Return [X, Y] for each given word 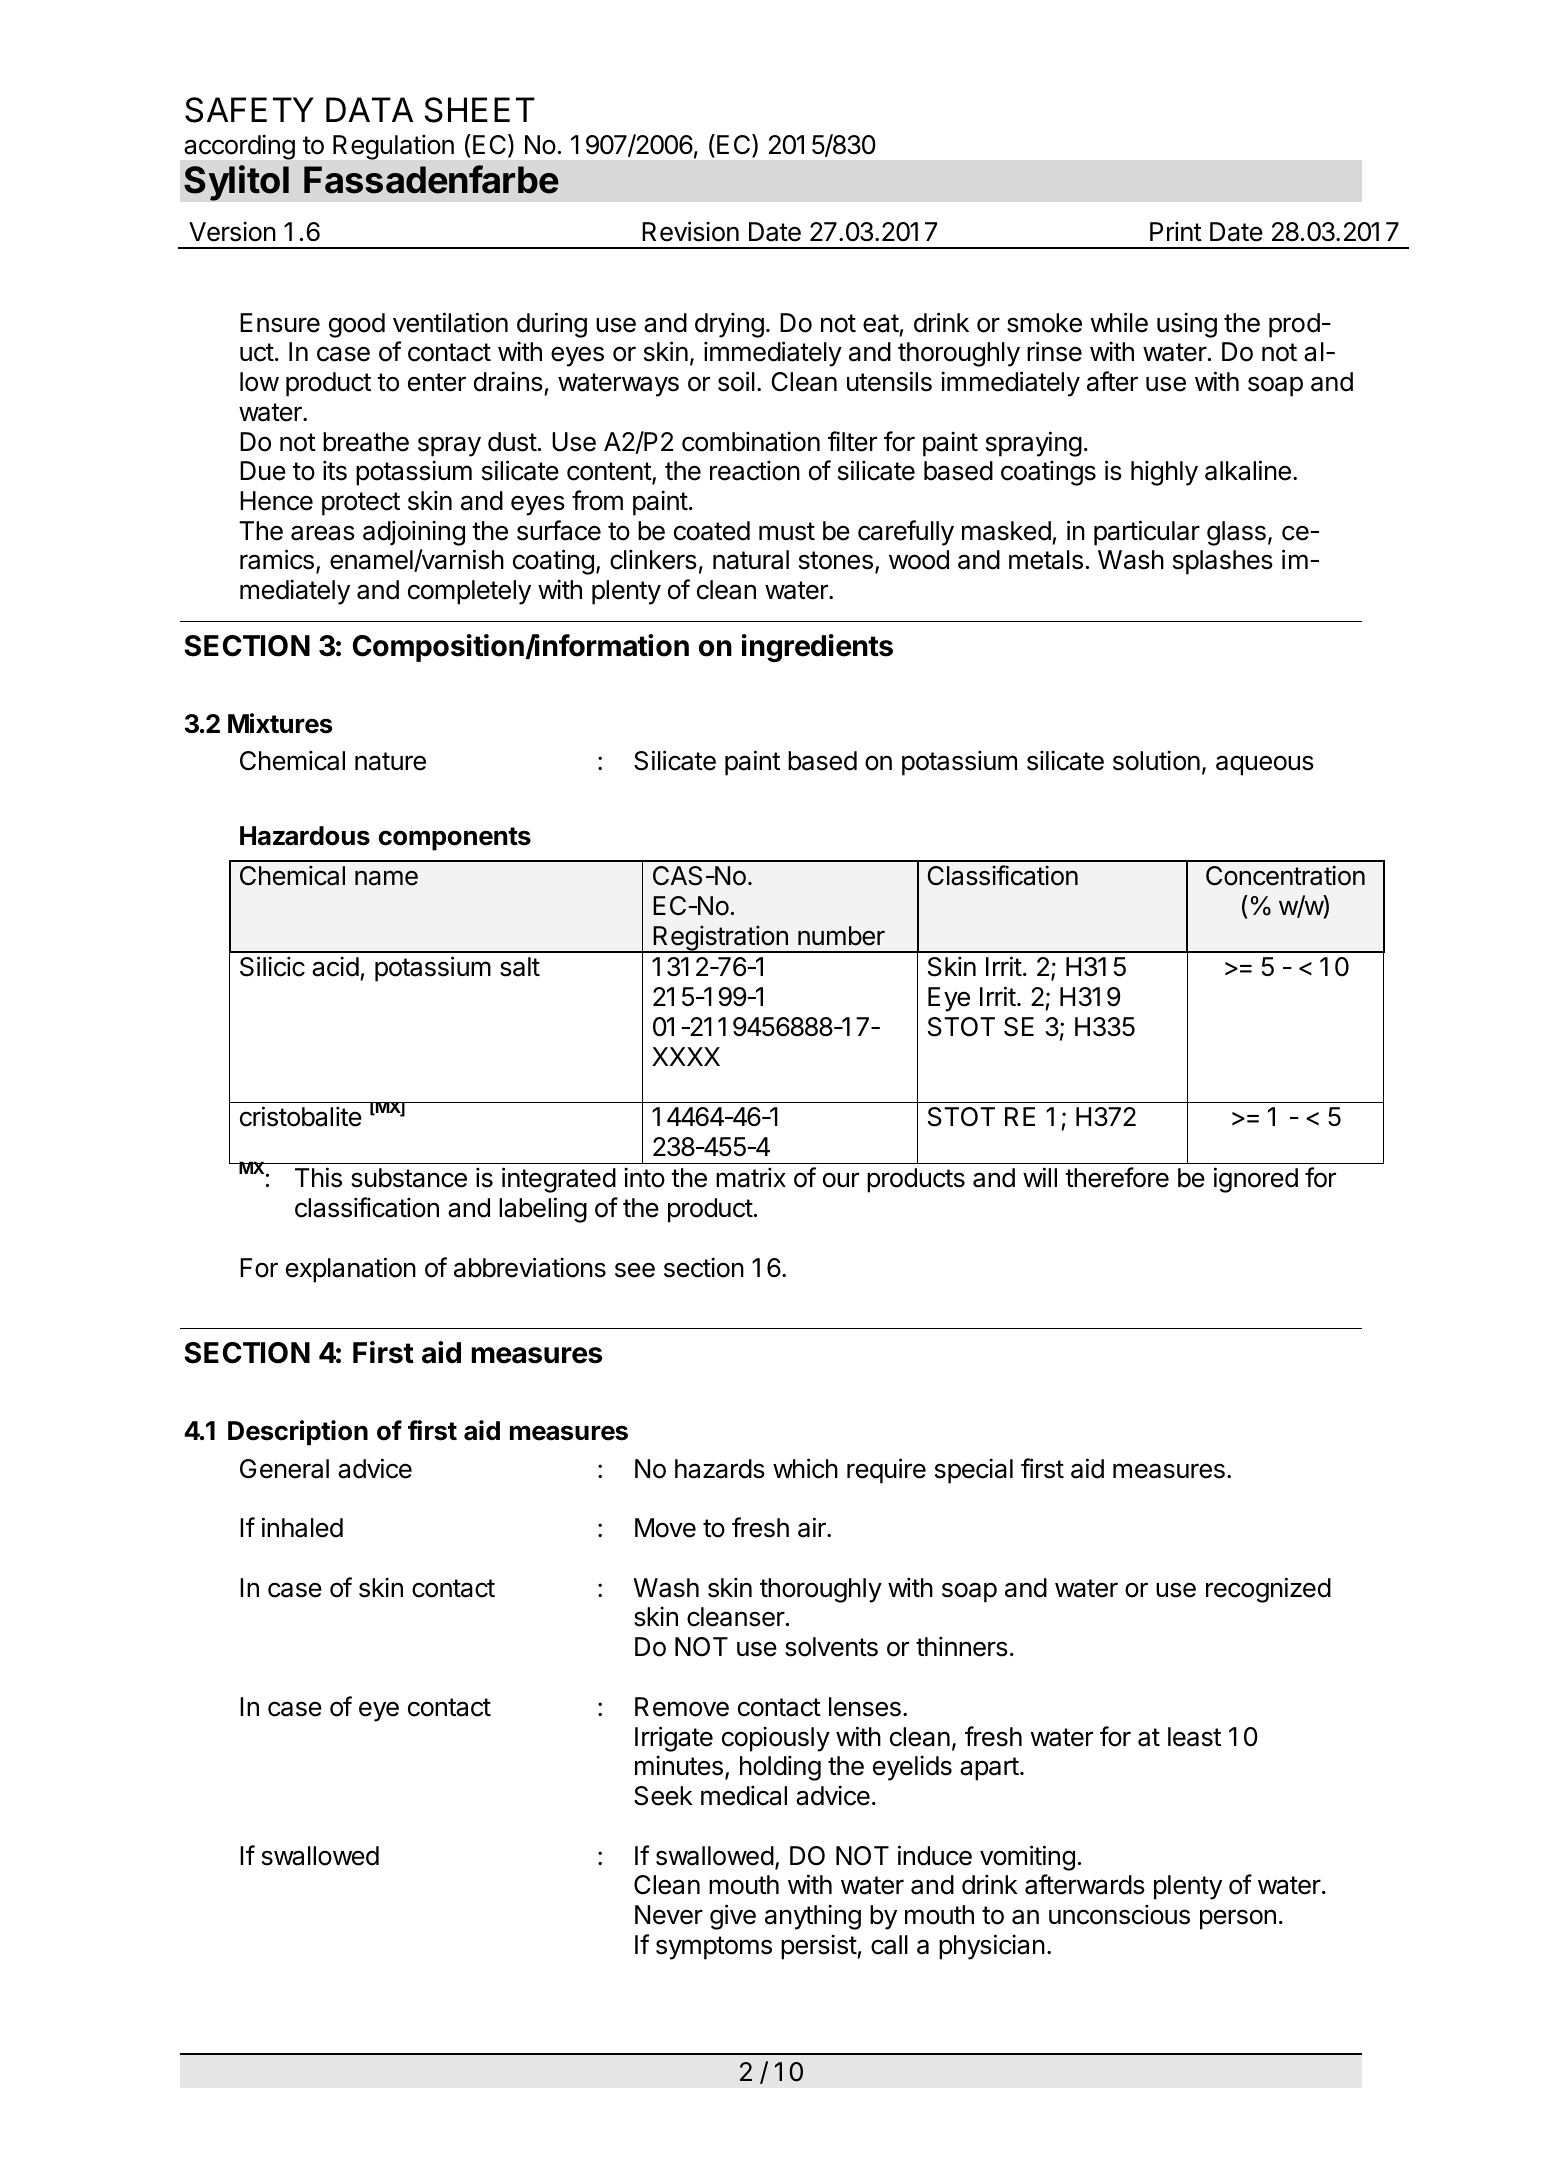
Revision [690, 231]
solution [1156, 760]
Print [1176, 231]
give [733, 1917]
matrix [751, 1177]
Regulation [393, 147]
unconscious [1119, 1914]
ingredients [817, 648]
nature [390, 761]
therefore [1117, 1177]
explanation [351, 1270]
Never [669, 1915]
